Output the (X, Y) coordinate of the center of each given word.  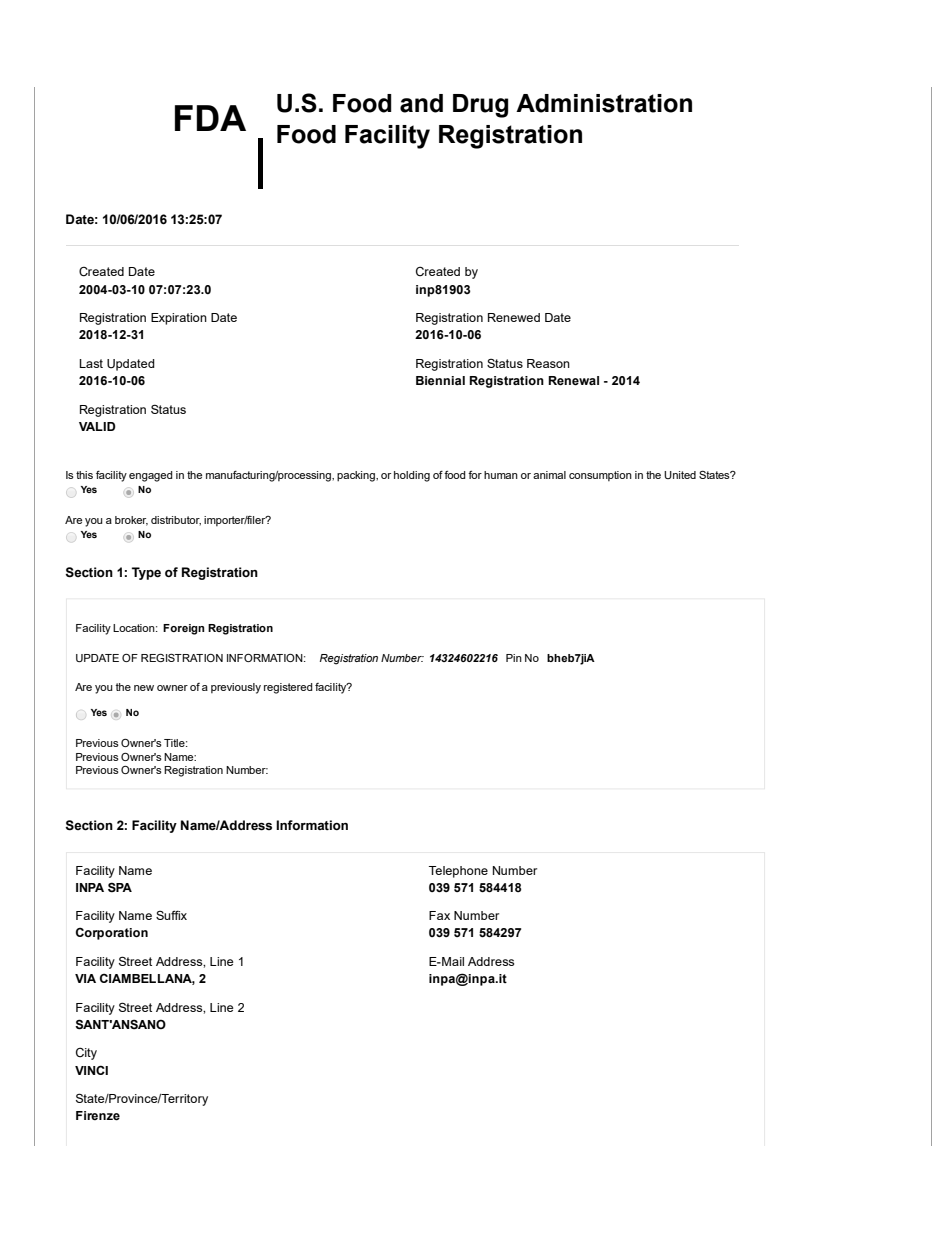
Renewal (573, 381)
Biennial (440, 380)
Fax (439, 915)
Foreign (183, 629)
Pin (514, 658)
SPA (120, 887)
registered (288, 688)
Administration (604, 103)
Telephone (458, 872)
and (421, 103)
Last (91, 363)
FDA (210, 118)
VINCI (91, 1070)
